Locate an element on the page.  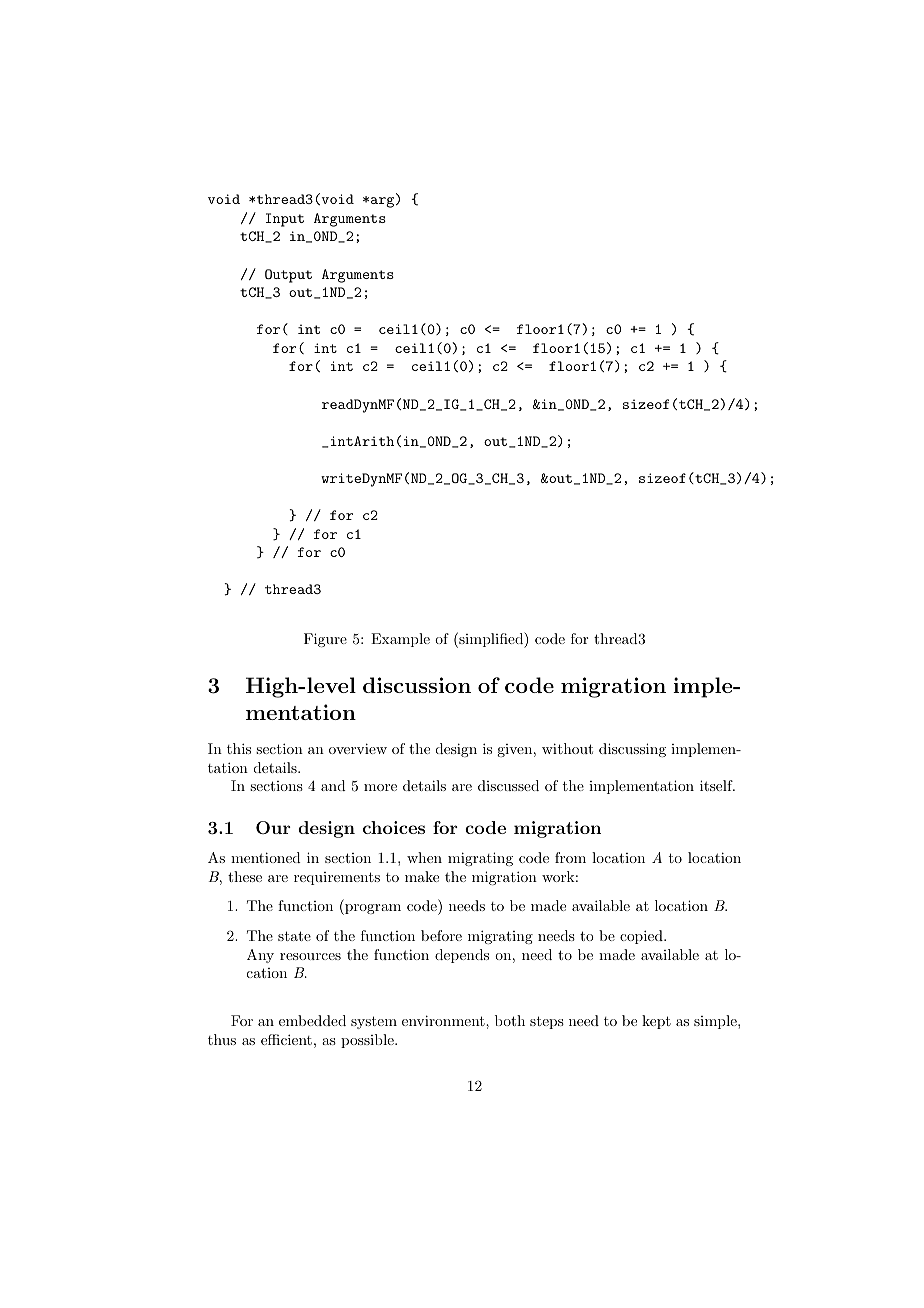
without is located at coordinates (567, 748).
